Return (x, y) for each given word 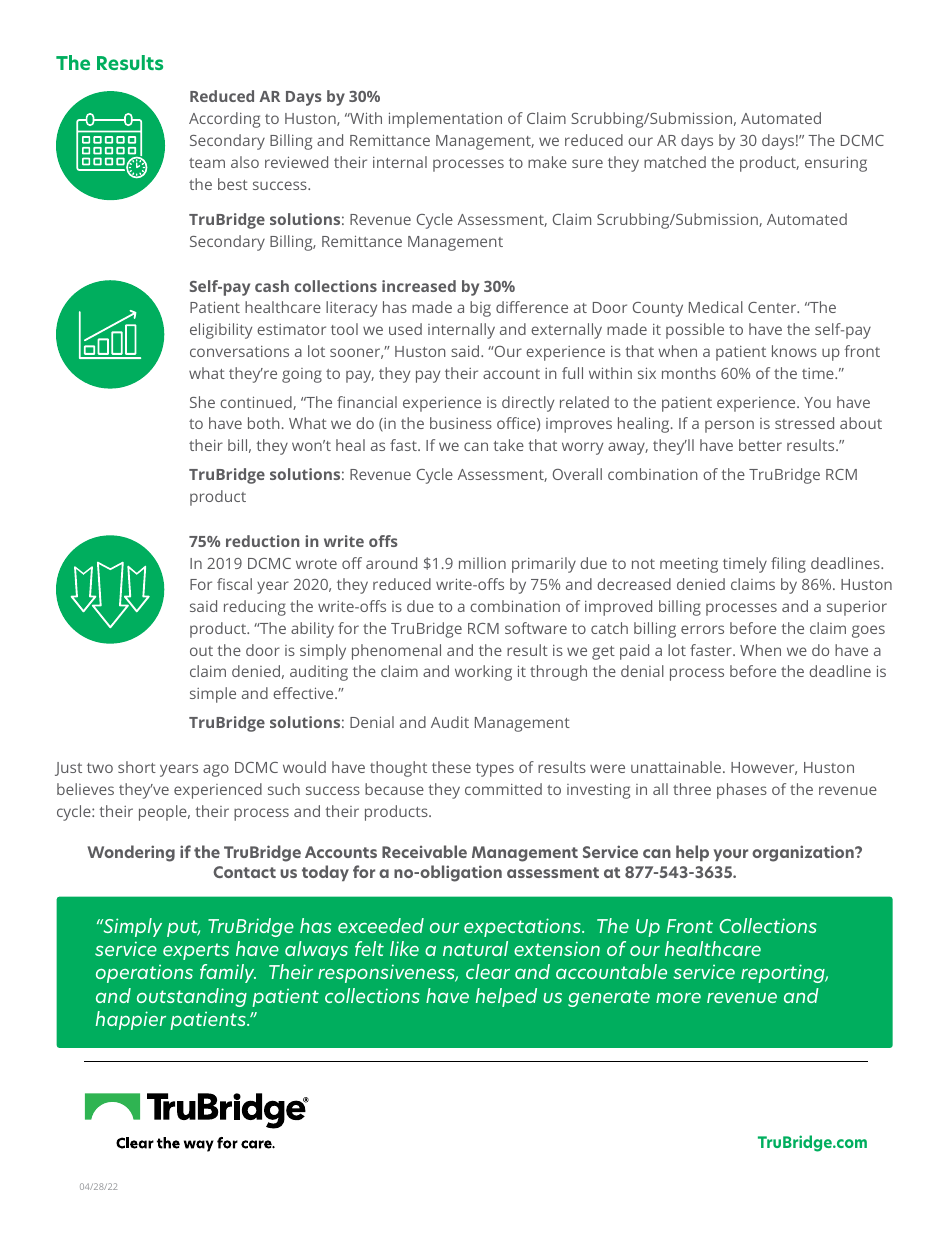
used (405, 329)
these (451, 767)
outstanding (192, 997)
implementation (445, 120)
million (482, 563)
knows (794, 351)
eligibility (221, 331)
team (207, 163)
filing (788, 565)
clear (488, 971)
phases (742, 791)
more (678, 998)
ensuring (836, 164)
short (137, 767)
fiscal (234, 584)
